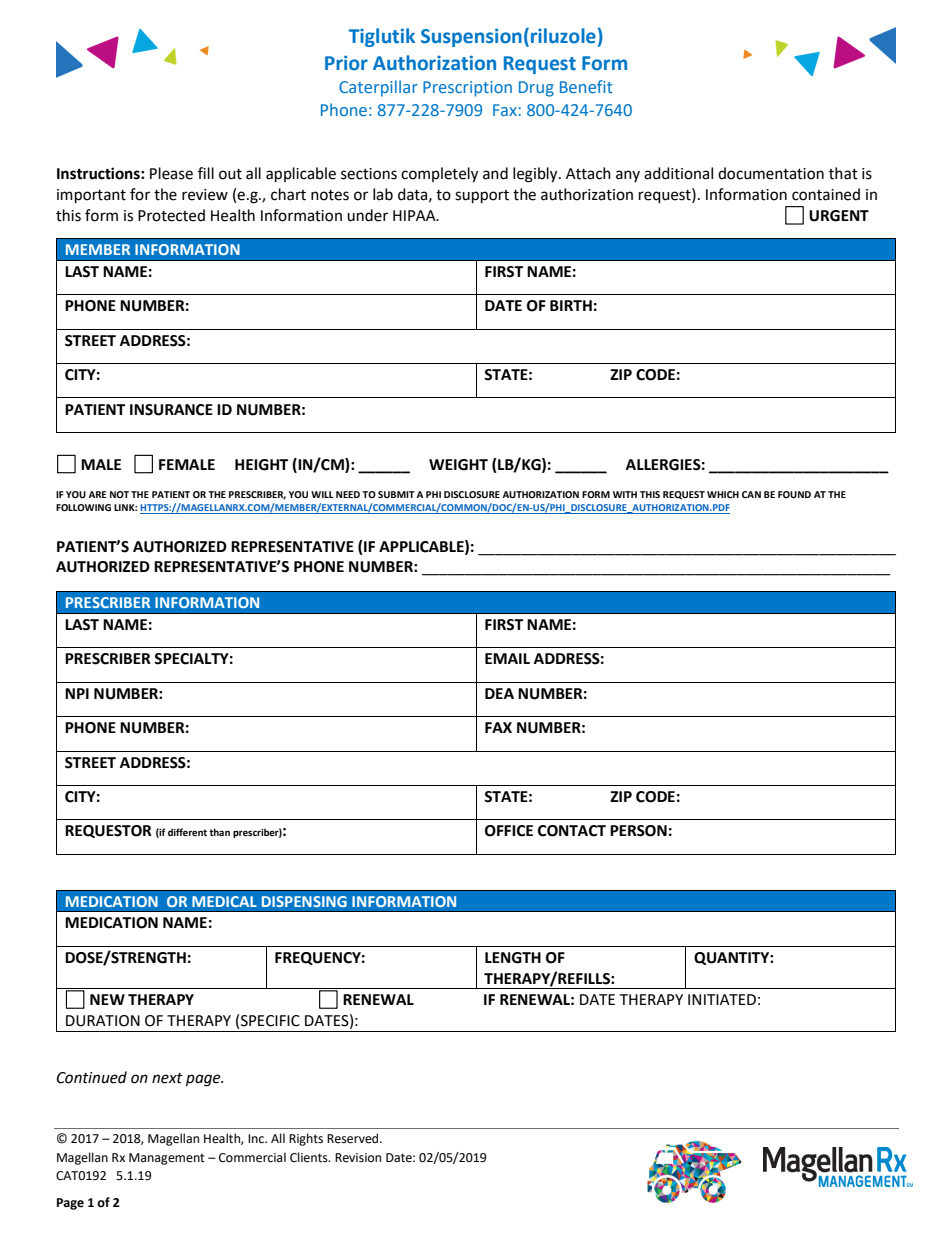 The image size is (952, 1233). Describe the element at coordinates (507, 658) in the screenshot. I see `EMAIL` at that location.
